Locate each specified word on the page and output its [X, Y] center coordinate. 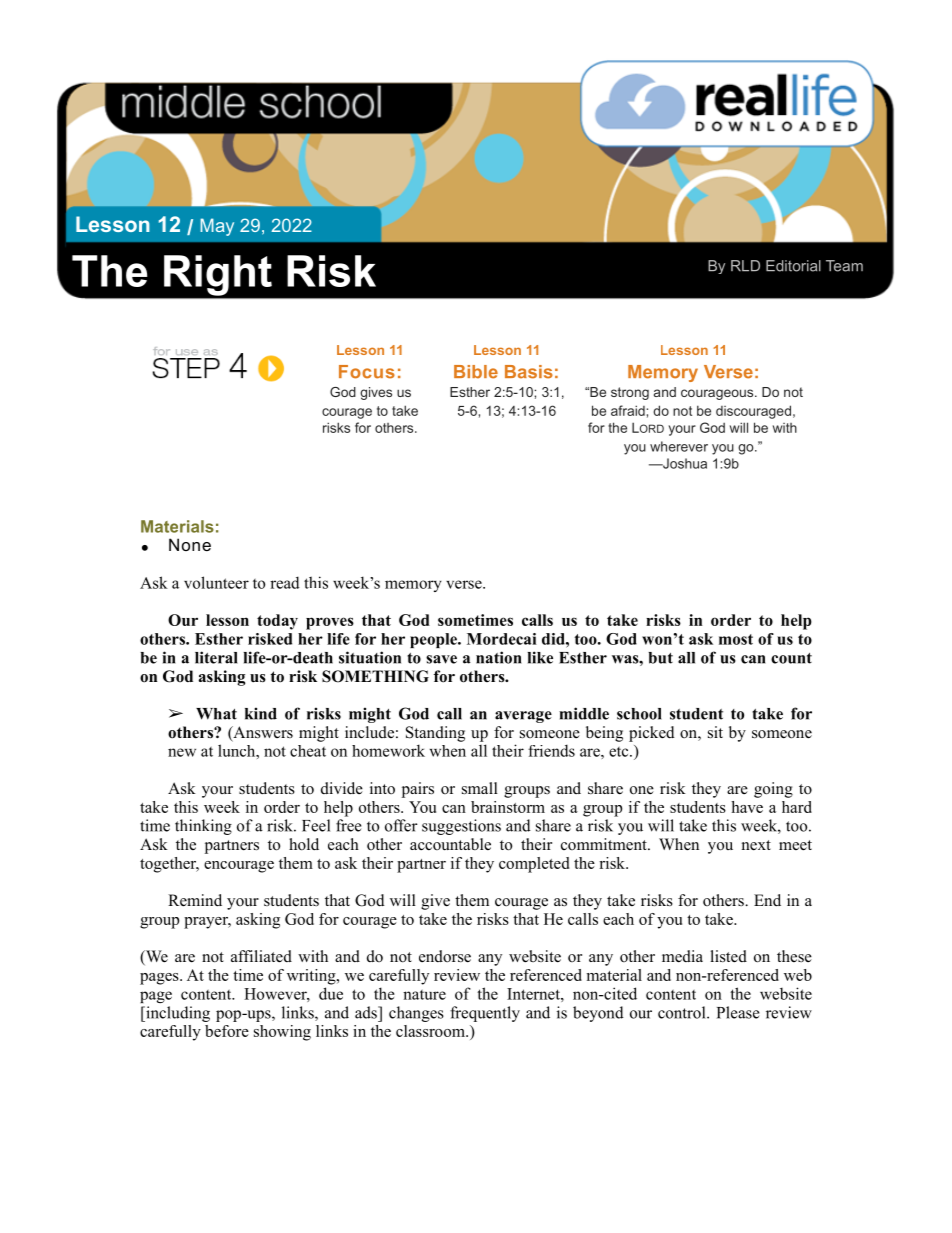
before [227, 1031]
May [217, 227]
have [747, 807]
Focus [367, 372]
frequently [485, 1014]
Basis [529, 372]
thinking [203, 827]
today [277, 622]
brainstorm [508, 807]
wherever [679, 446]
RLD [745, 265]
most [736, 639]
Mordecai [502, 639]
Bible [476, 372]
